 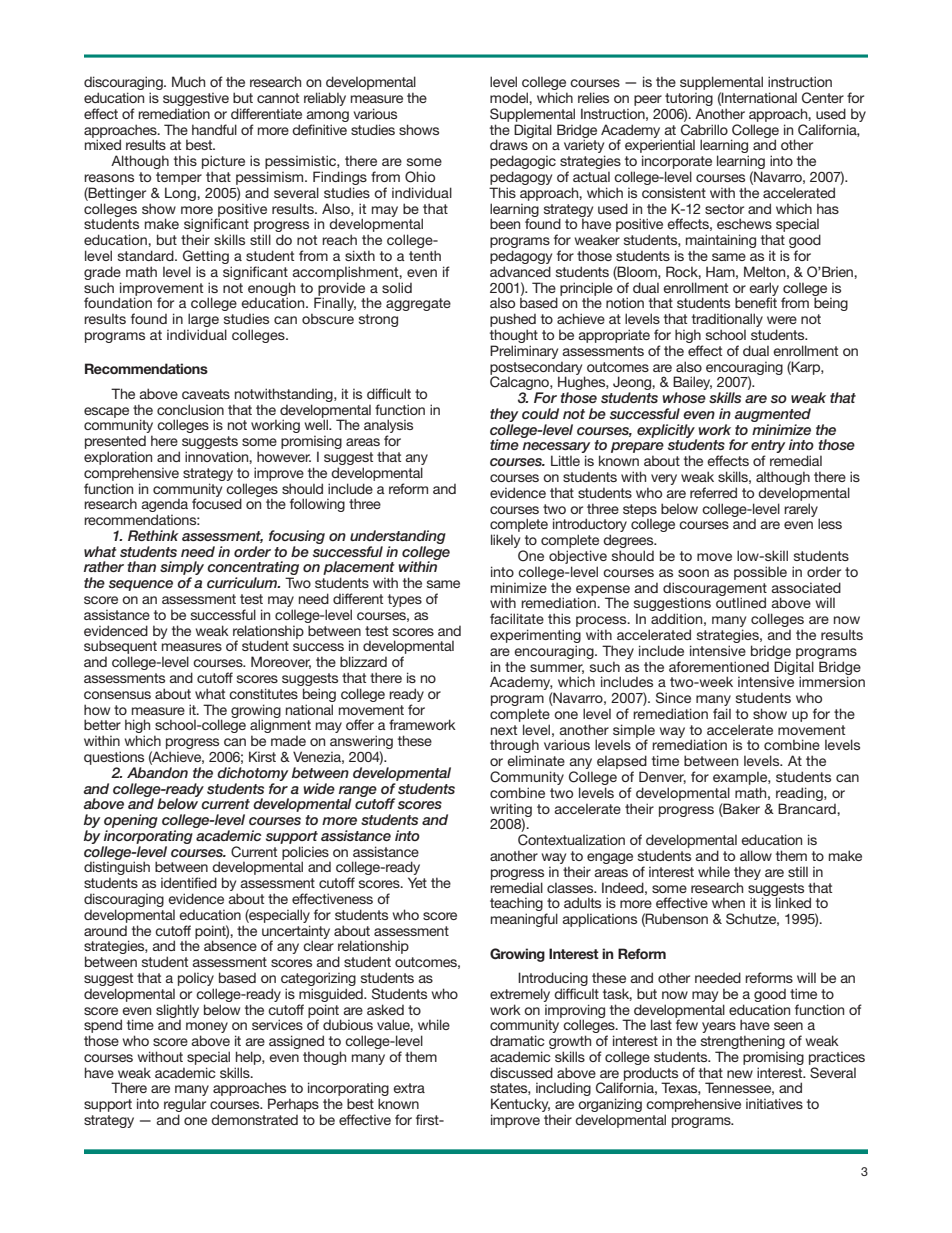 What do you see at coordinates (689, 101) in the page?
I see `tutoring` at bounding box center [689, 101].
